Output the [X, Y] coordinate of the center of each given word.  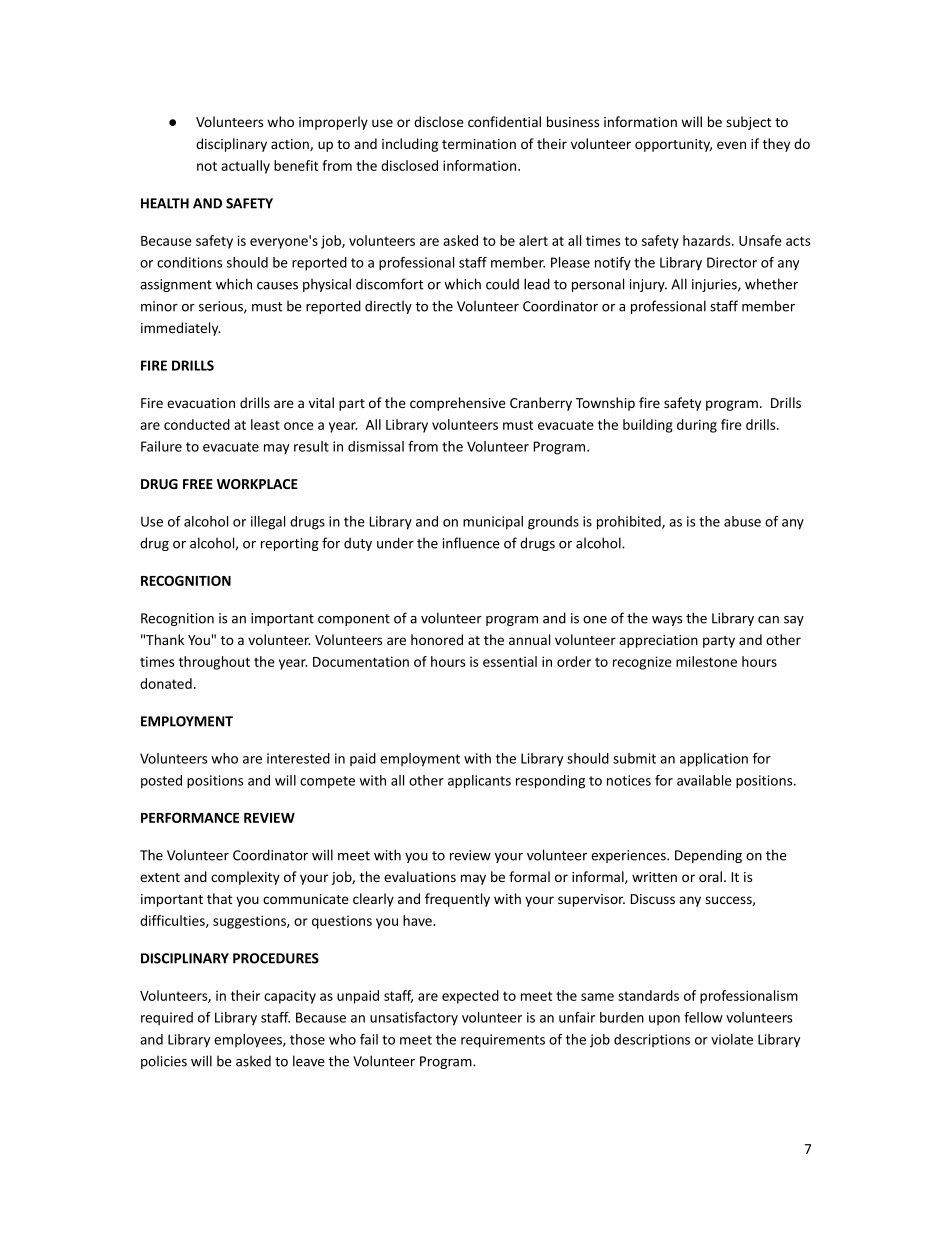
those [307, 1039]
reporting [290, 544]
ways [667, 621]
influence [471, 543]
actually [245, 167]
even [731, 145]
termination [479, 144]
